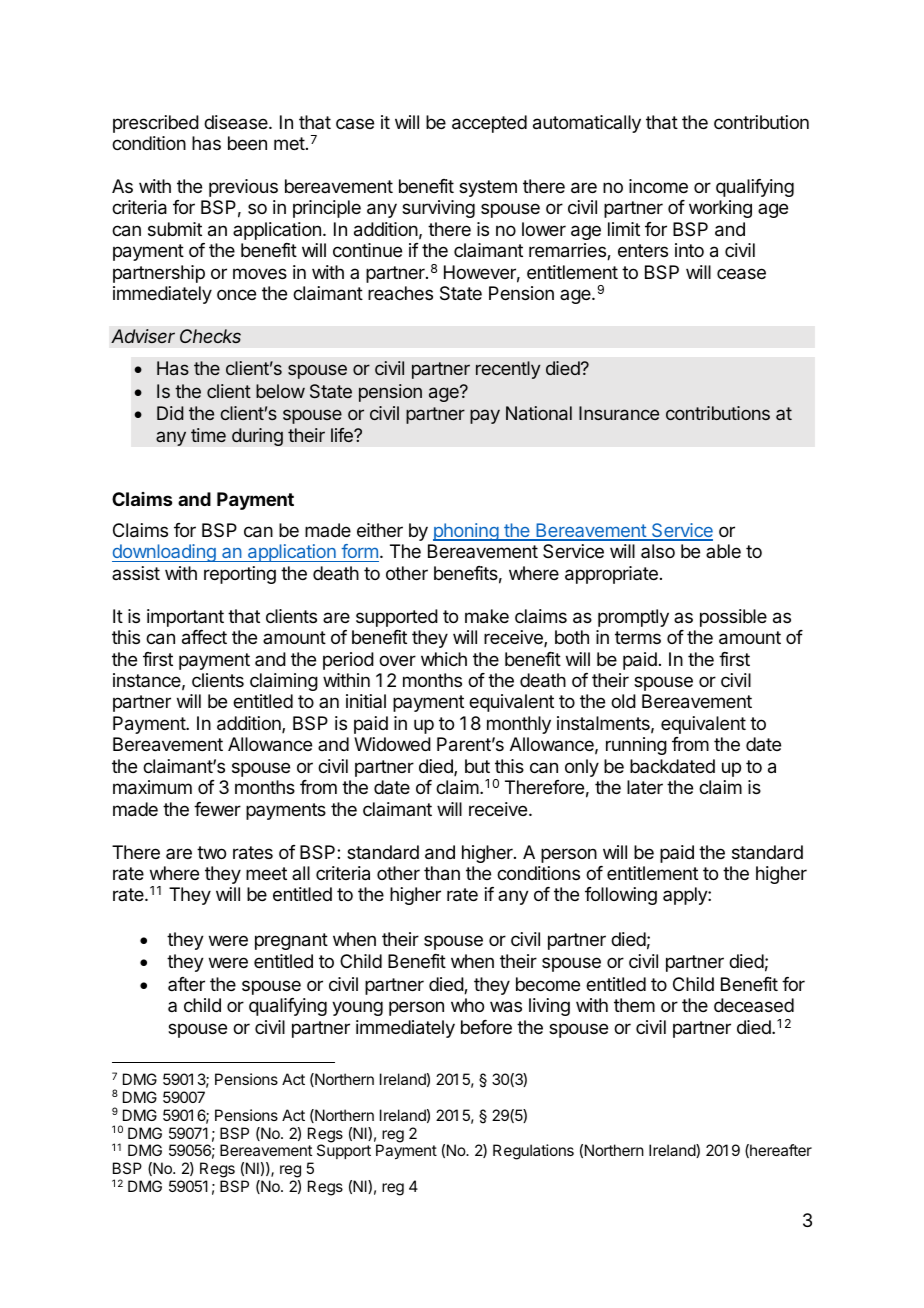 The height and width of the screenshot is (1308, 924). I want to click on later, so click(645, 787).
